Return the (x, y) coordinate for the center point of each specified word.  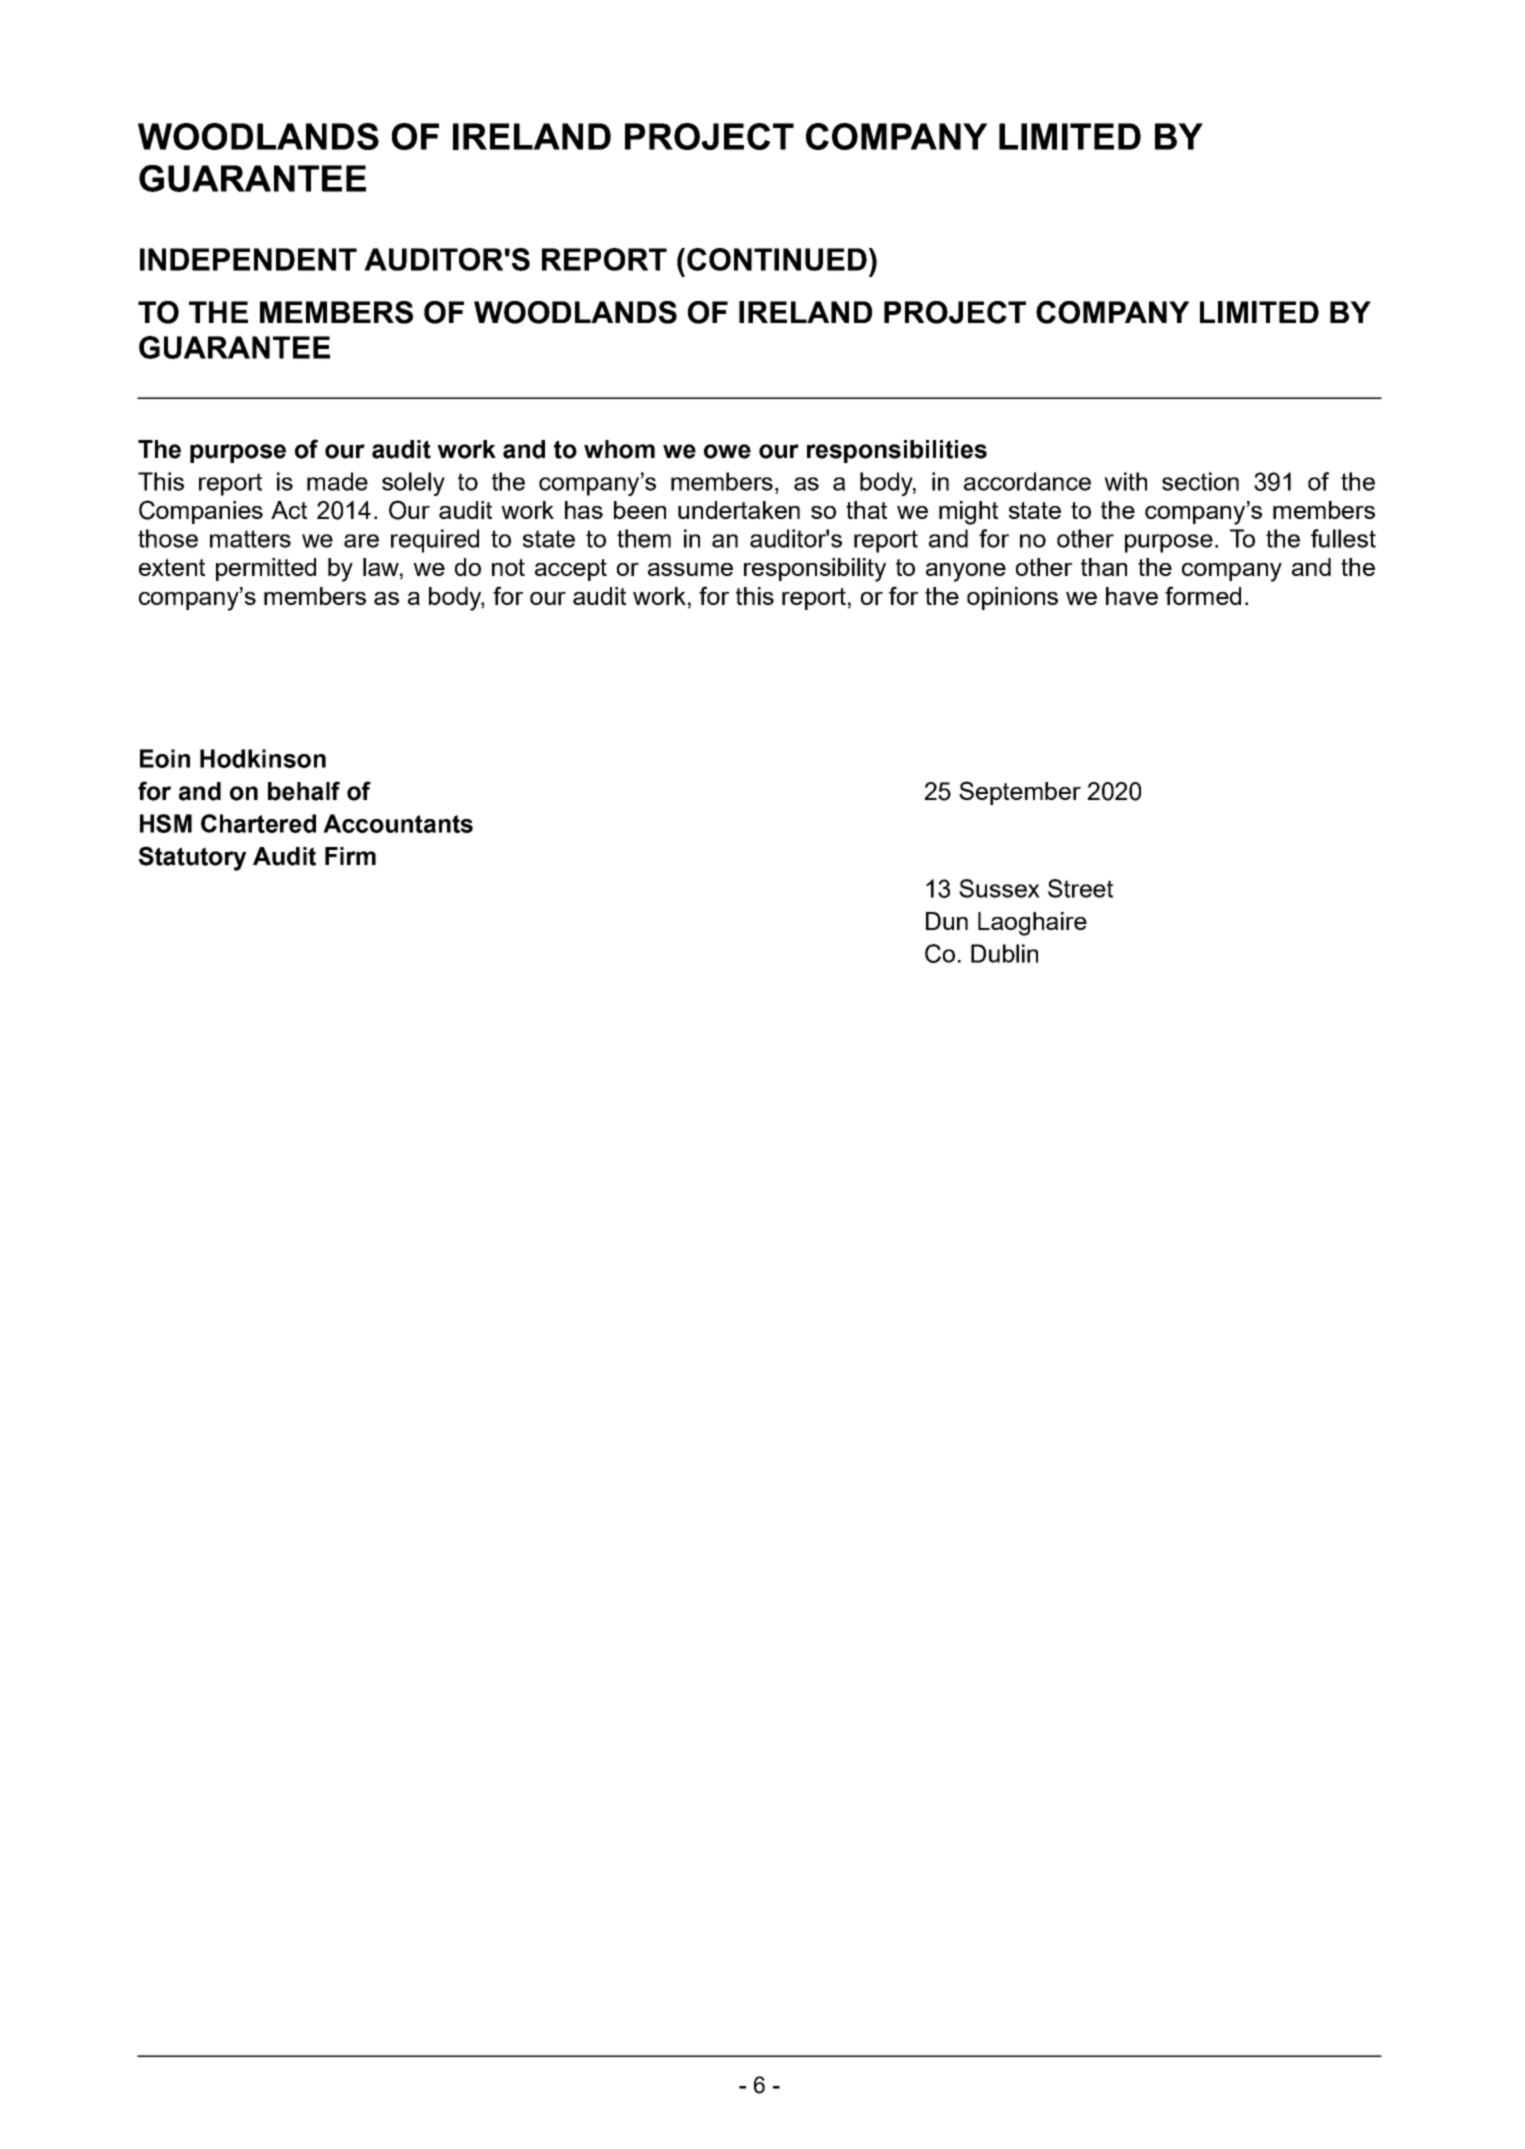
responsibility (815, 570)
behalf (304, 791)
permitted (266, 569)
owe (727, 451)
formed (1203, 595)
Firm (350, 856)
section (1200, 481)
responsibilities (897, 451)
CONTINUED (777, 259)
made (337, 481)
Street (1080, 888)
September (1020, 793)
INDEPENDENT (248, 259)
